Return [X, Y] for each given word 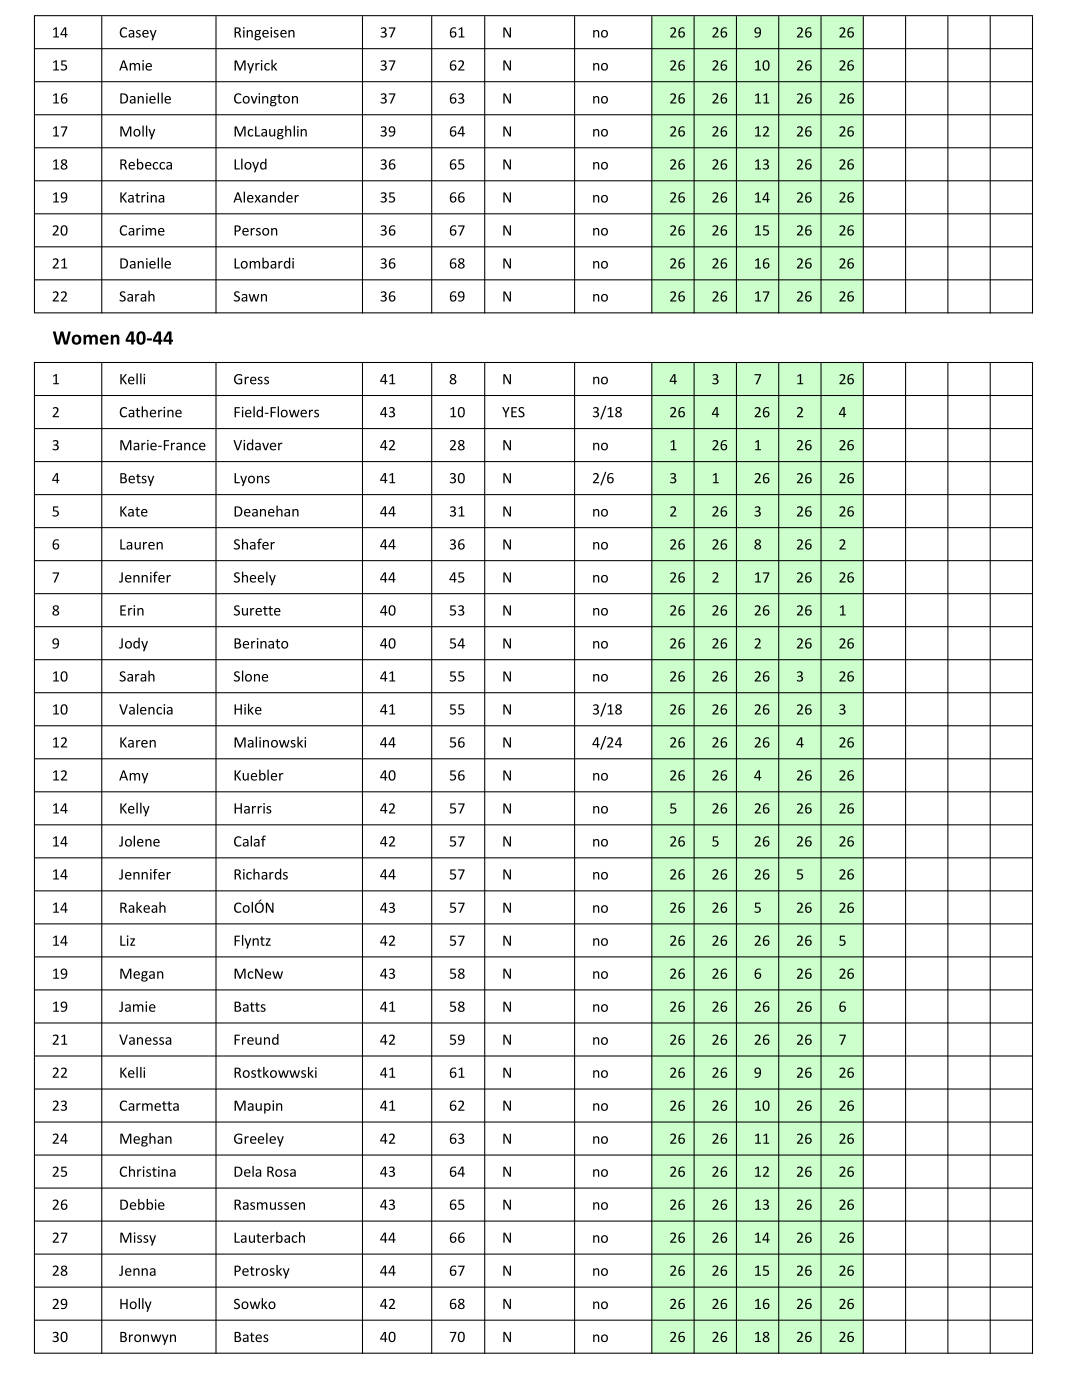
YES [513, 412]
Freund [256, 1039]
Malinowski [270, 742]
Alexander [266, 197]
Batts [250, 1006]
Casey [138, 34]
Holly [136, 1305]
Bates [251, 1337]
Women [86, 338]
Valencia [146, 709]
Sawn [250, 296]
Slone [251, 676]
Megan [142, 975]
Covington [266, 100]
